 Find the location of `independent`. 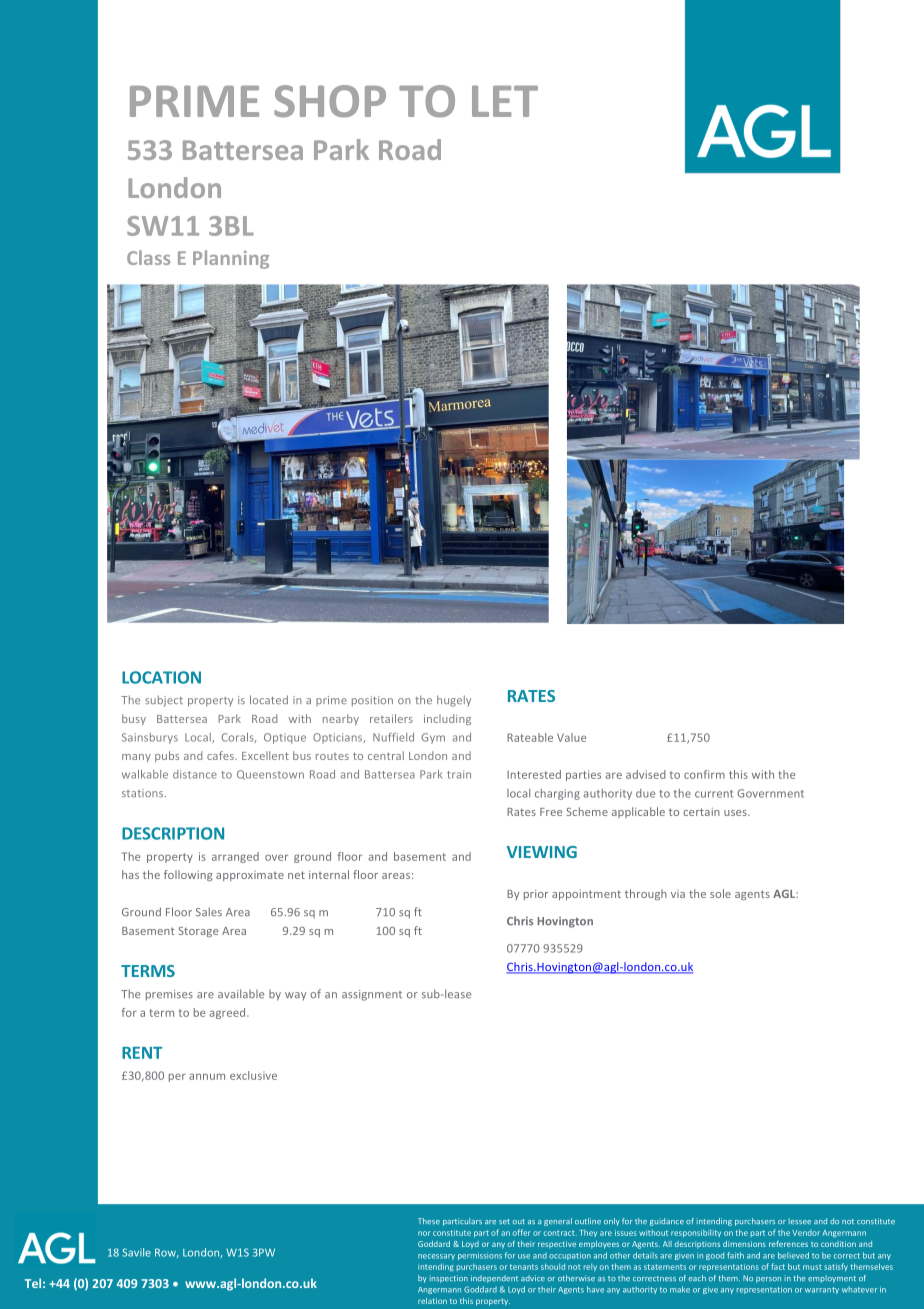

independent is located at coordinates (494, 1279).
